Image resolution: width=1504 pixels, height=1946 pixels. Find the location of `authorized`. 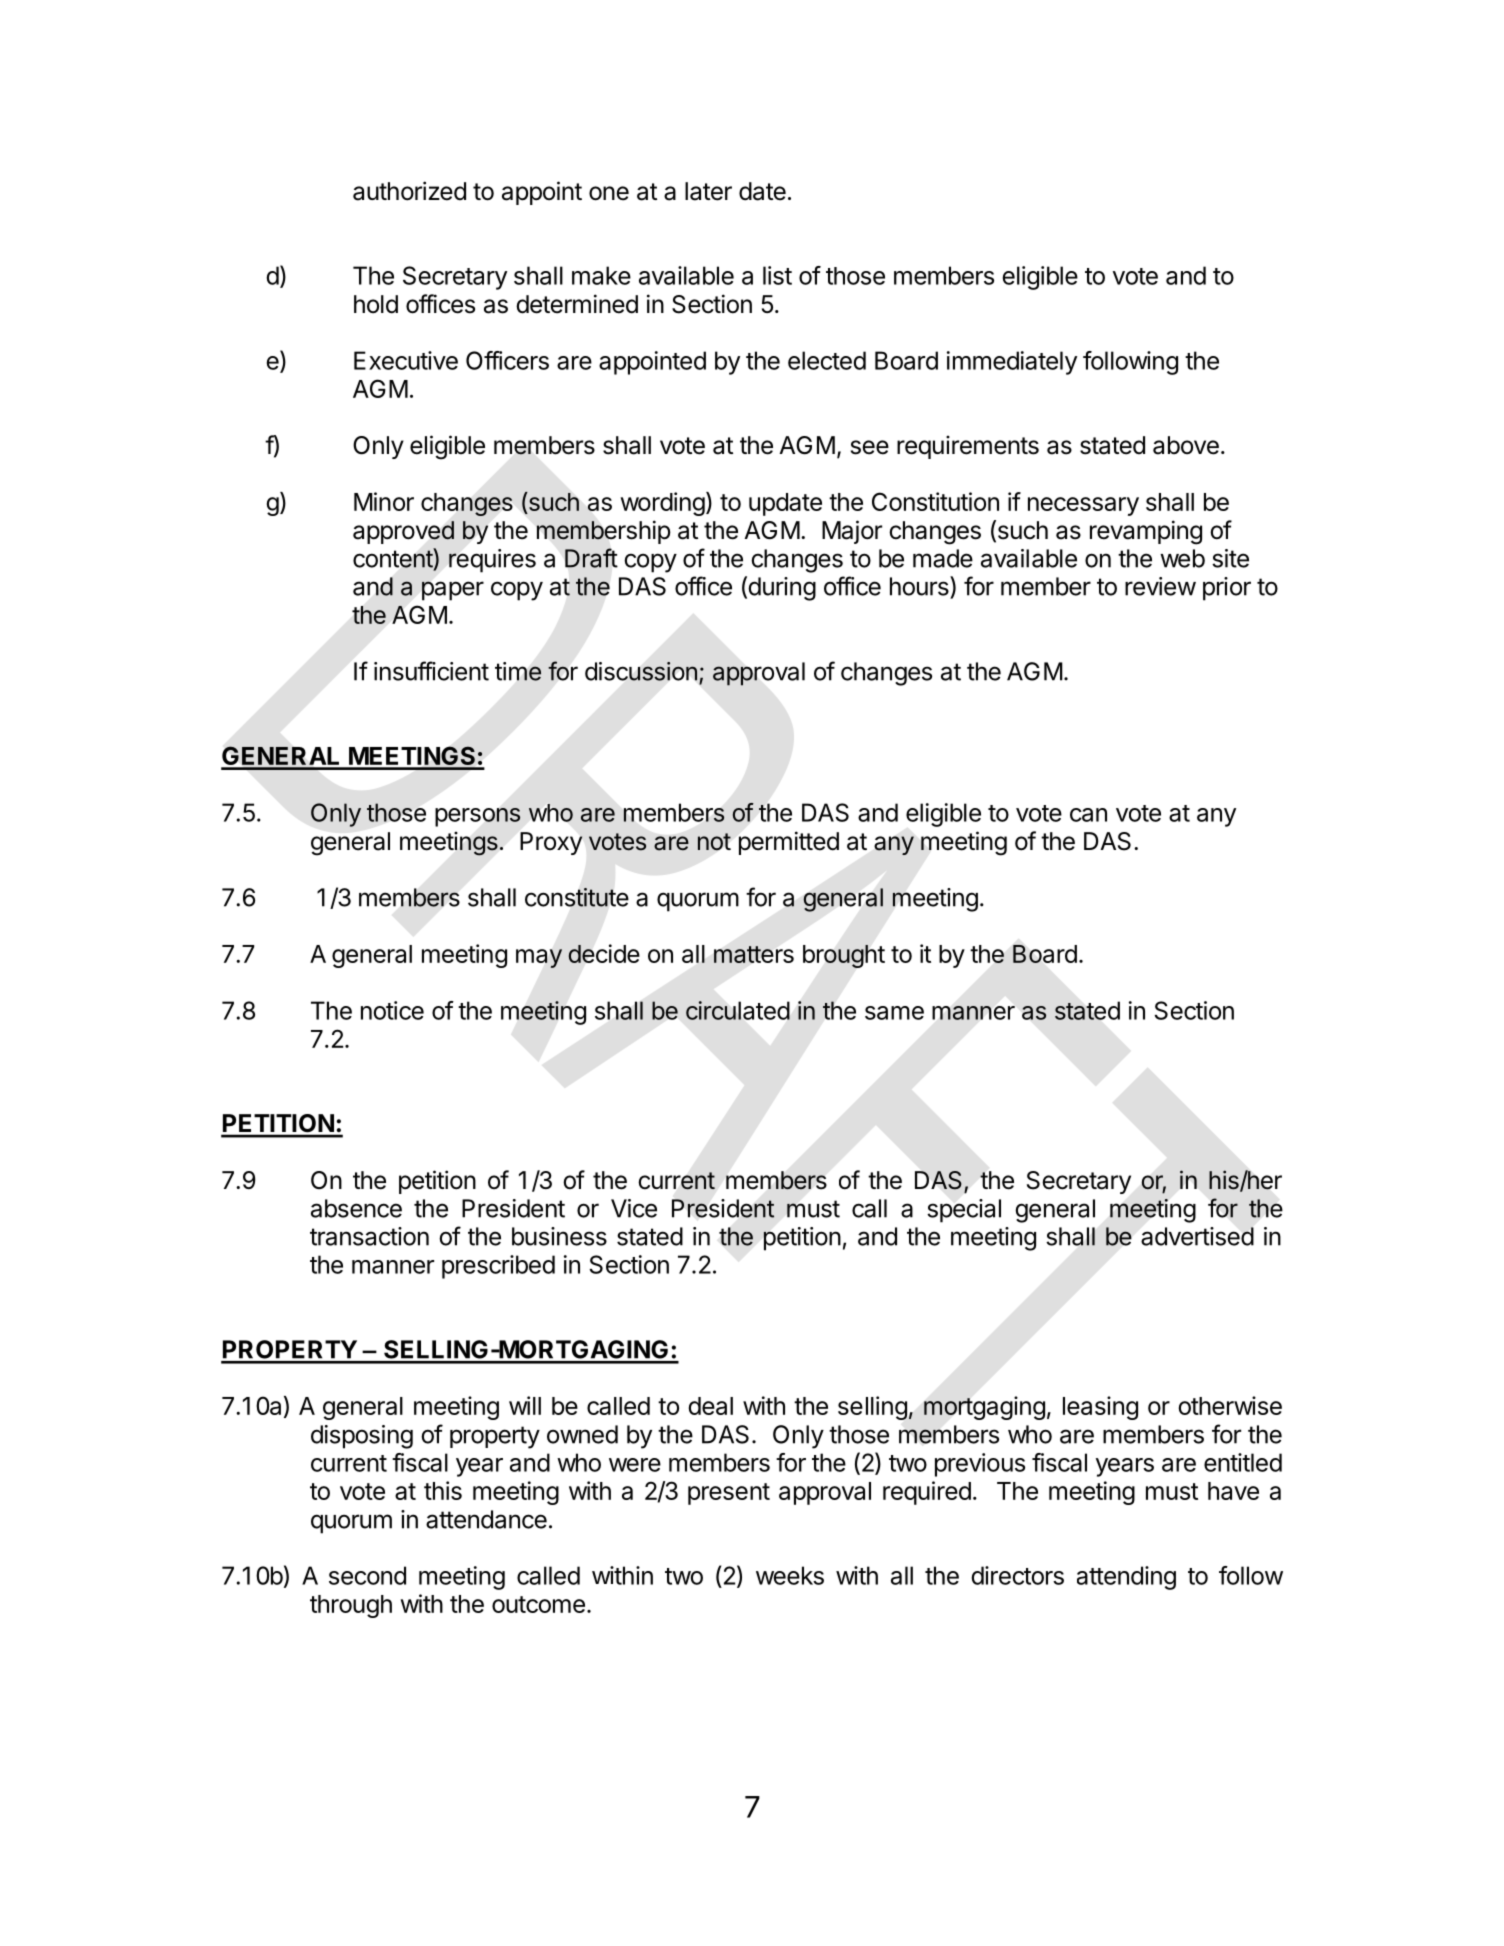

authorized is located at coordinates (409, 191).
